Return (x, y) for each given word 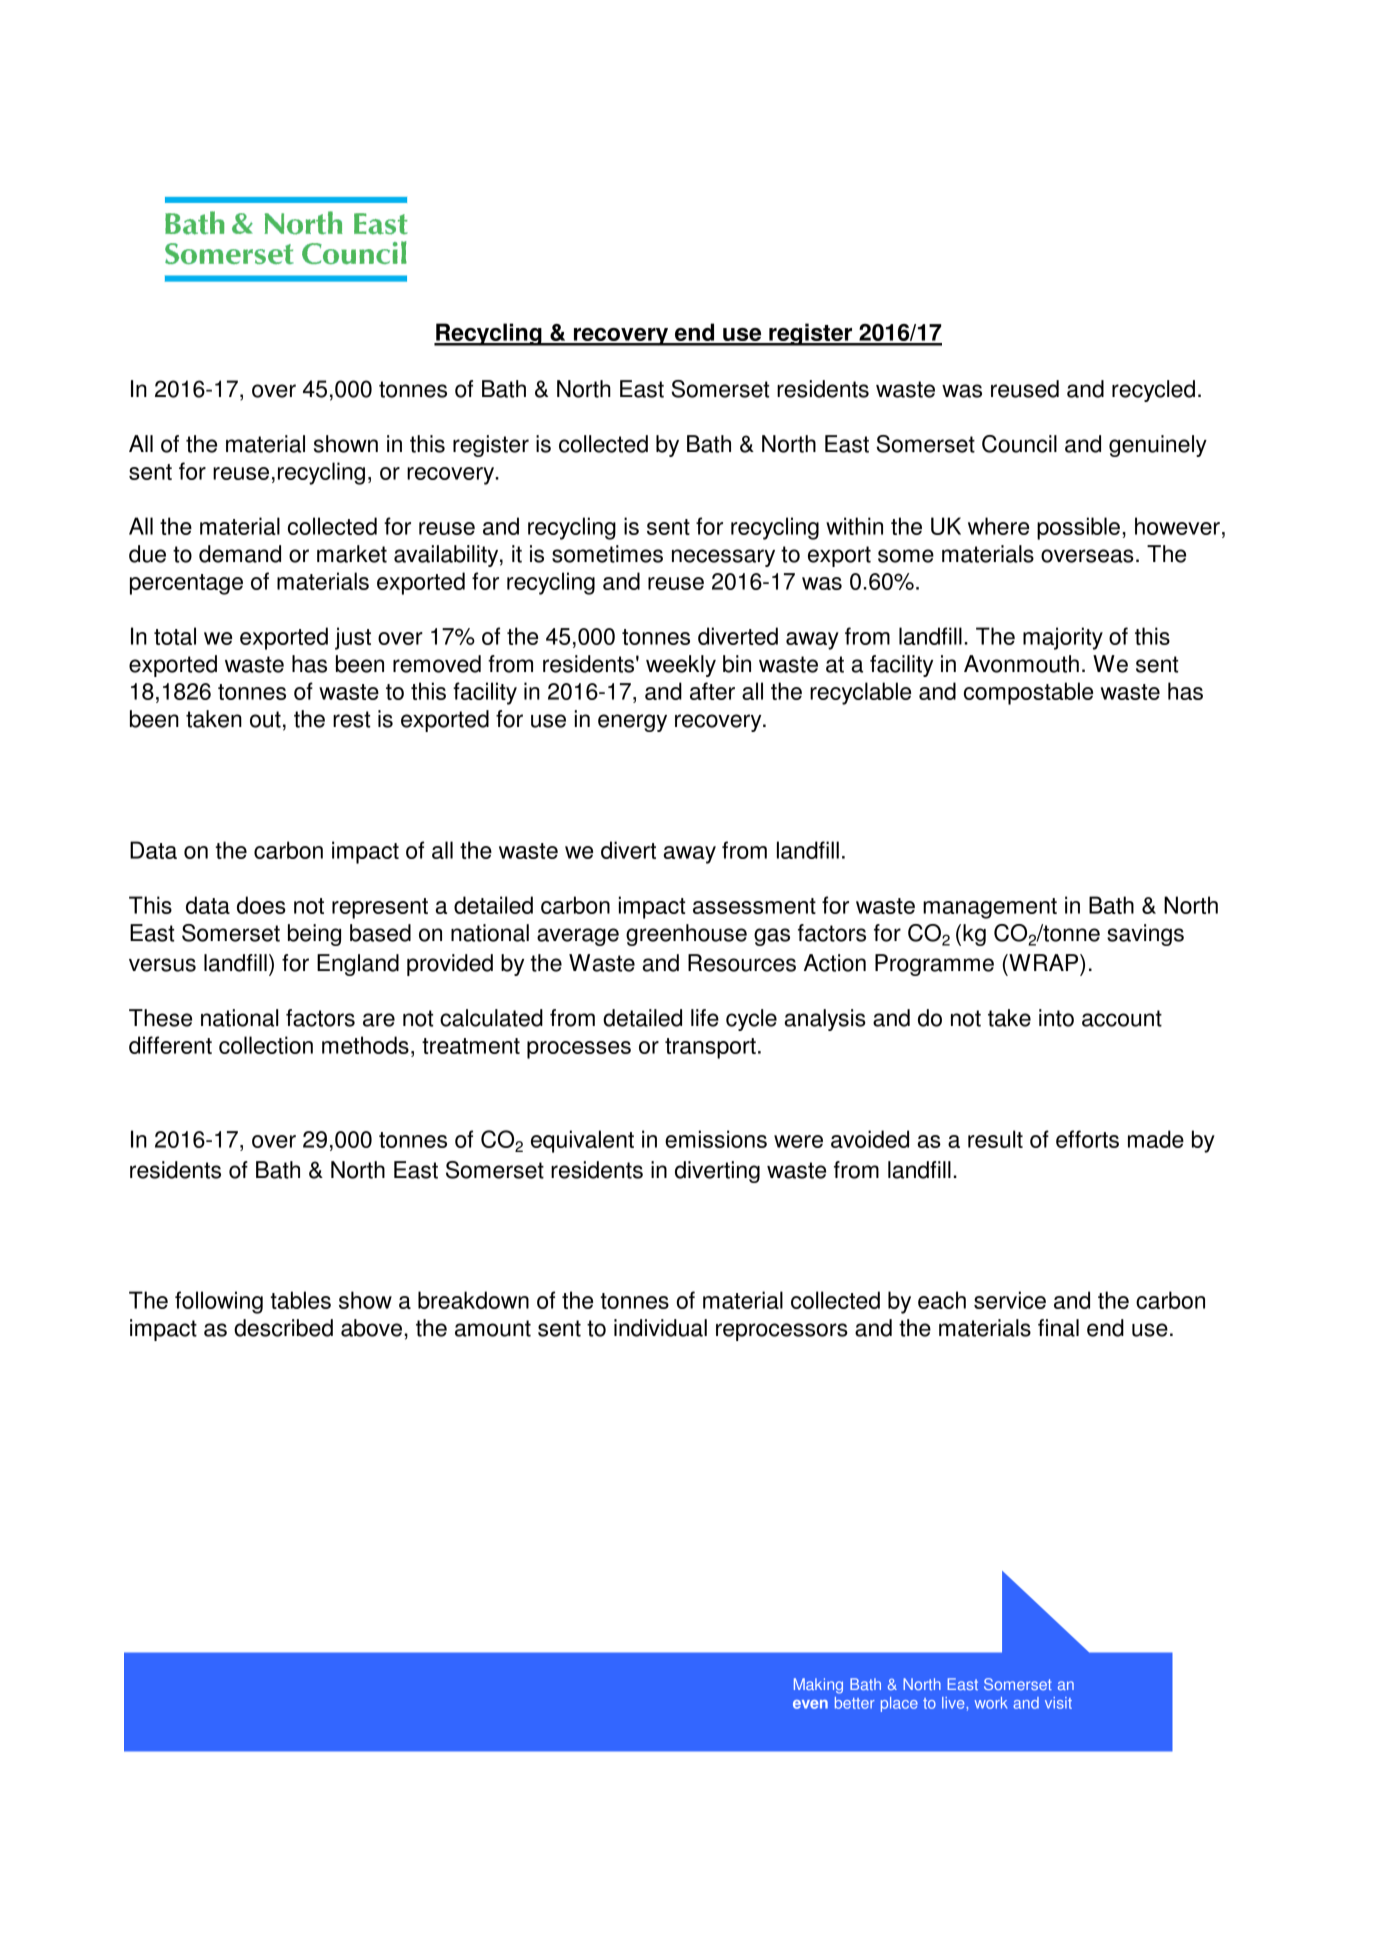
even (810, 1704)
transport (710, 1048)
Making (818, 1686)
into (1056, 1018)
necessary (723, 558)
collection (266, 1045)
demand (240, 554)
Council (1019, 444)
